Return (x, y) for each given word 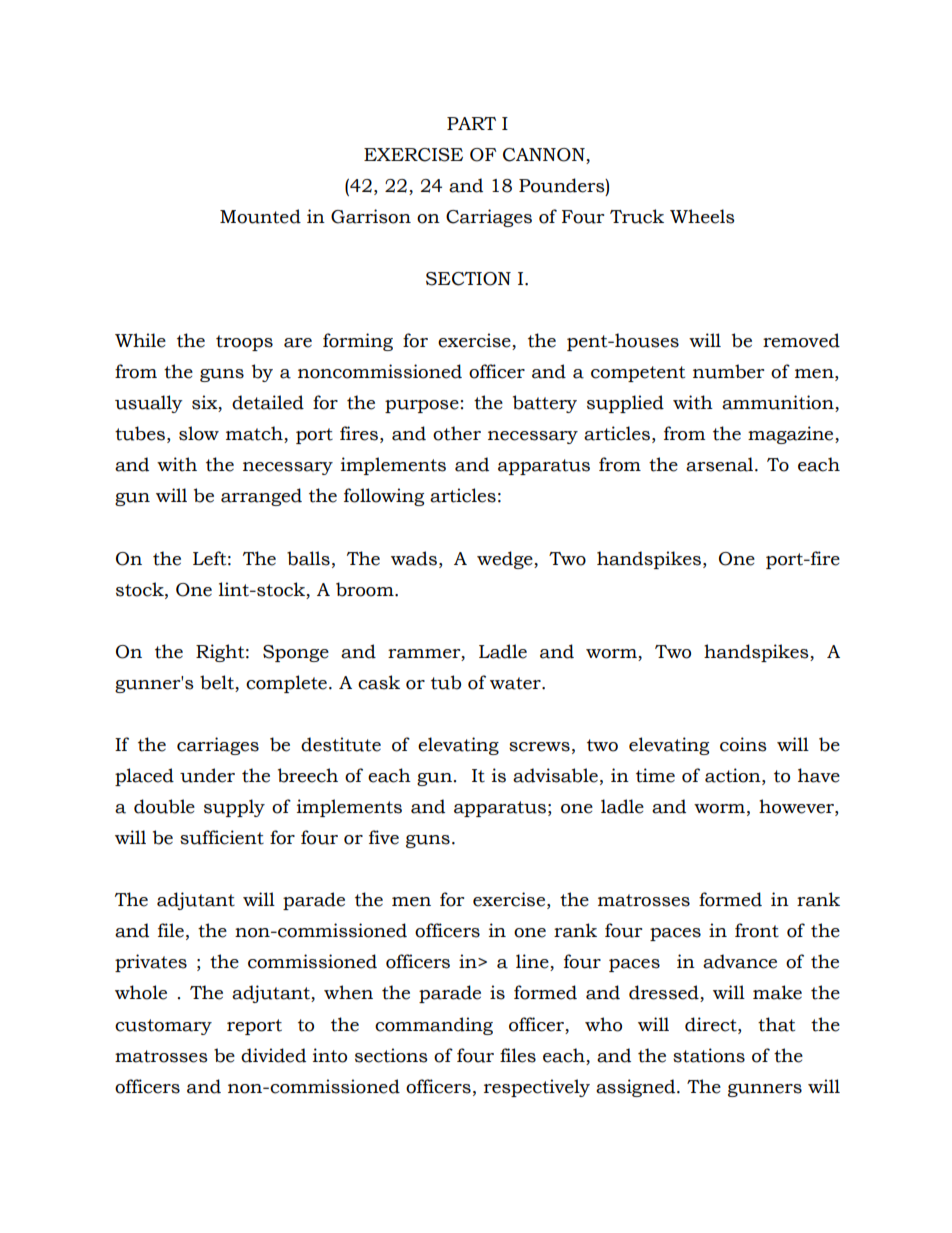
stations (709, 1055)
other (457, 433)
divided (273, 1055)
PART (471, 123)
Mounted (260, 216)
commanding (434, 1026)
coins (743, 744)
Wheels (702, 216)
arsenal (721, 464)
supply (234, 808)
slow (199, 433)
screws (539, 747)
